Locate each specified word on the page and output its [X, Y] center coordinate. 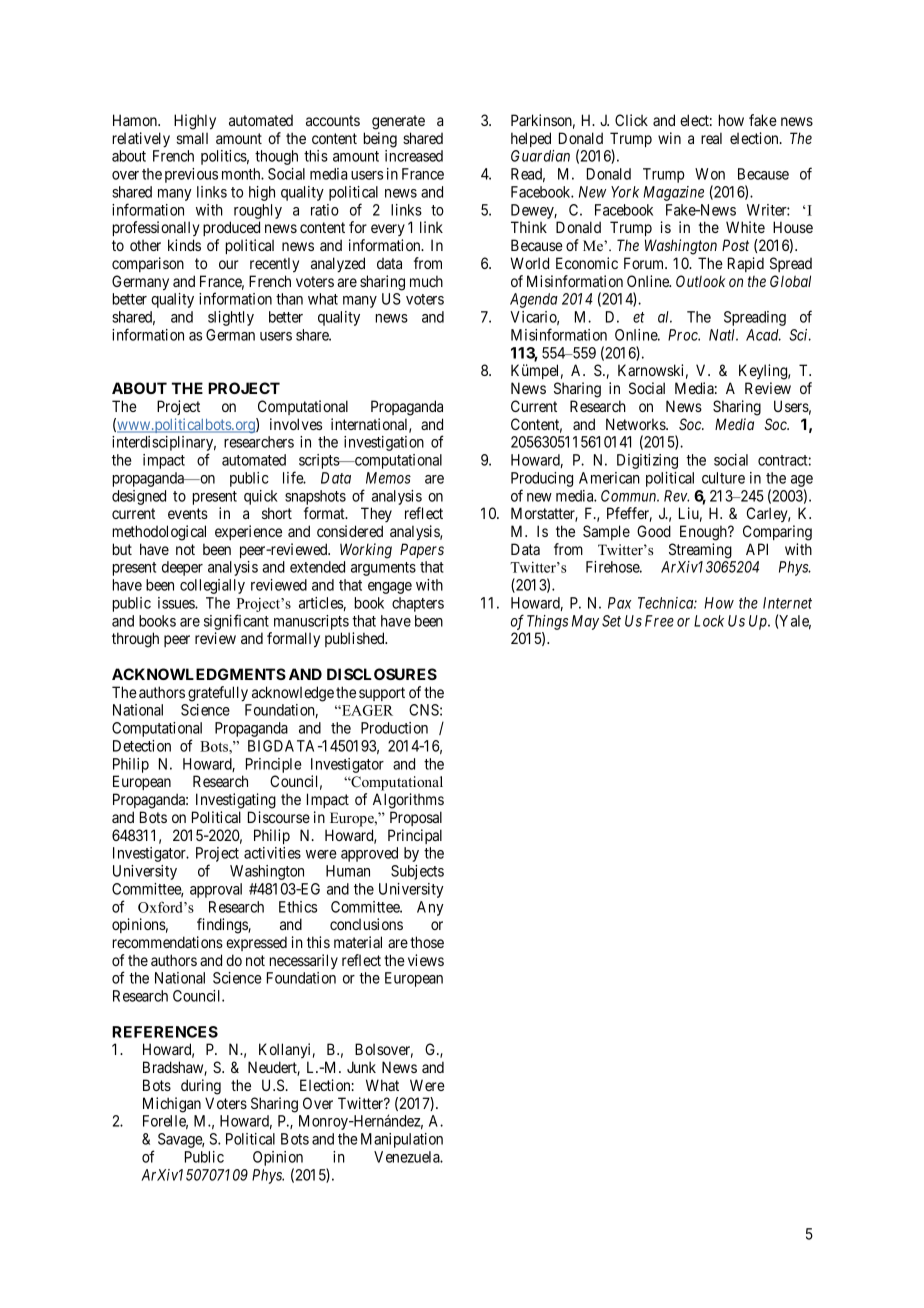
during [201, 1087]
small [192, 138]
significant [236, 622]
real [711, 138]
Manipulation [402, 1140]
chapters [418, 604]
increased [414, 156]
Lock [709, 621]
